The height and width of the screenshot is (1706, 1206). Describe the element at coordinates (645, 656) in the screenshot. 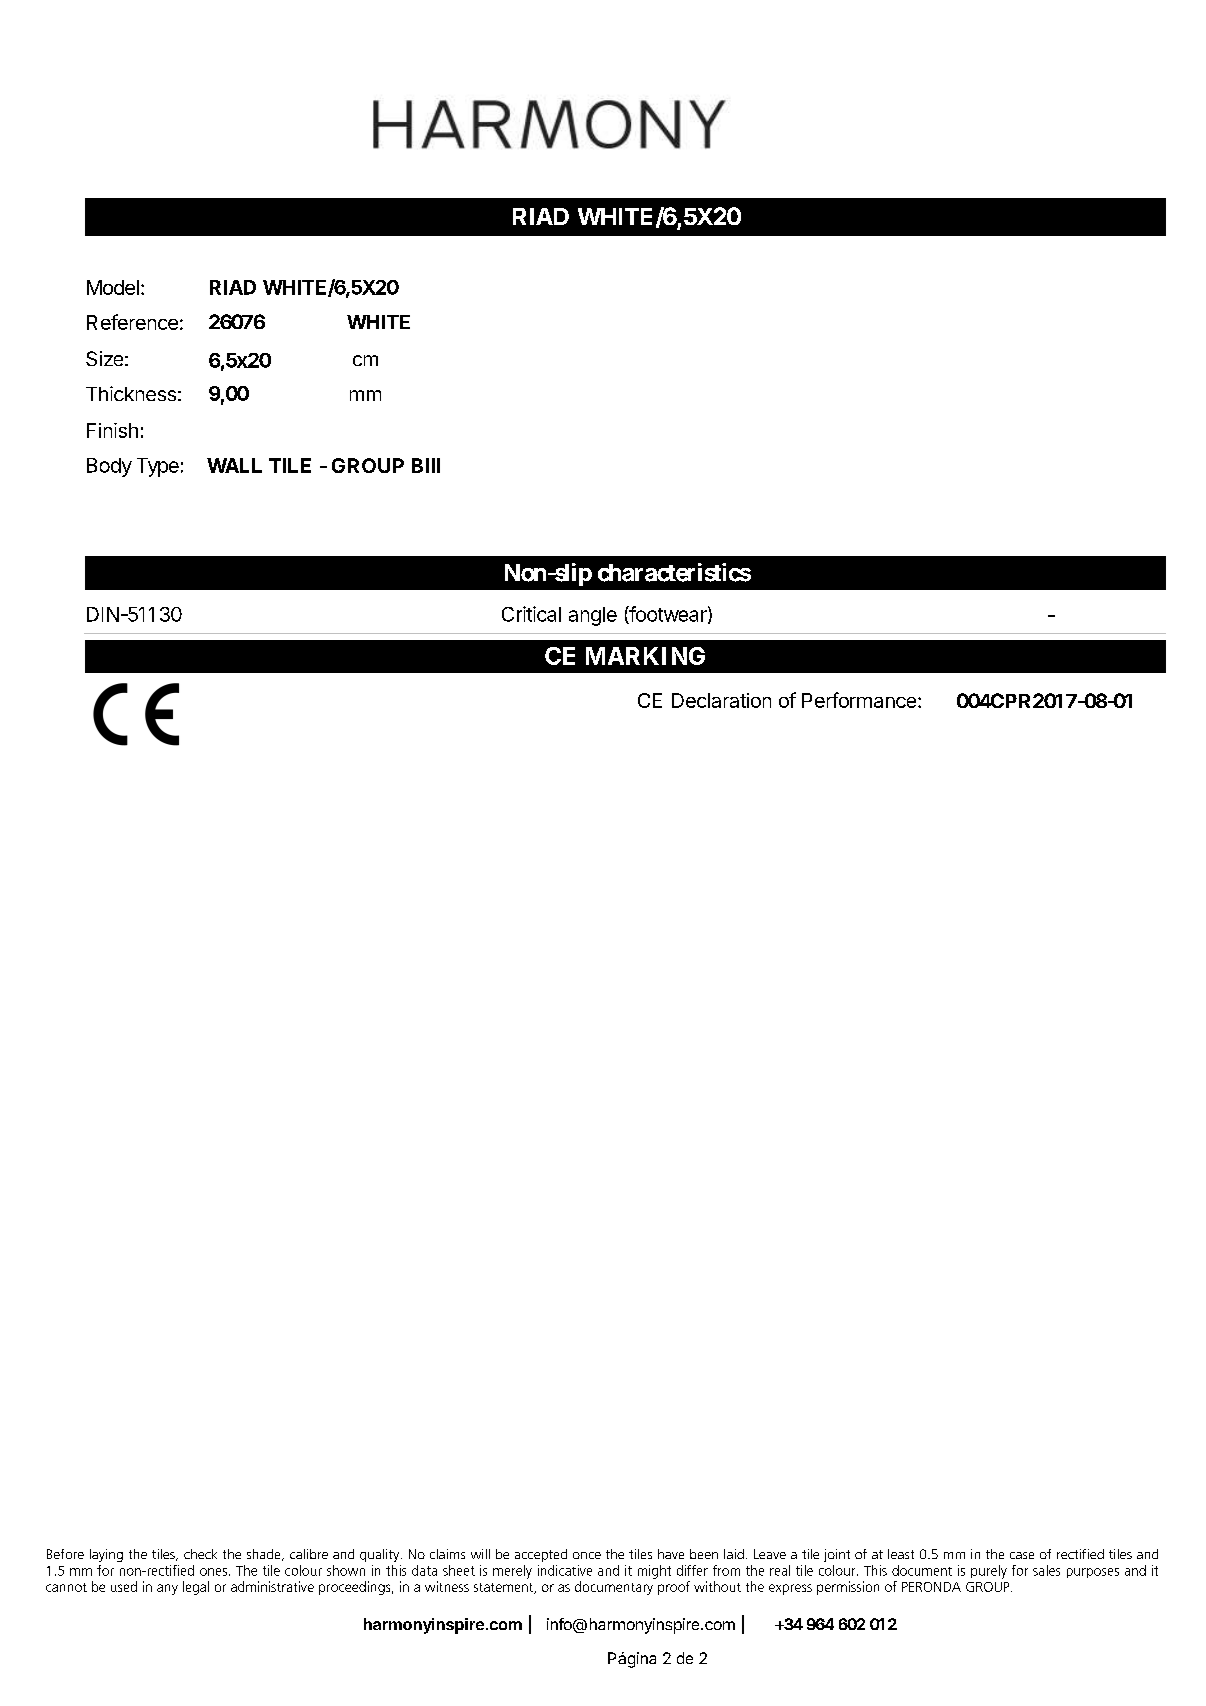

I see `MARKING` at that location.
